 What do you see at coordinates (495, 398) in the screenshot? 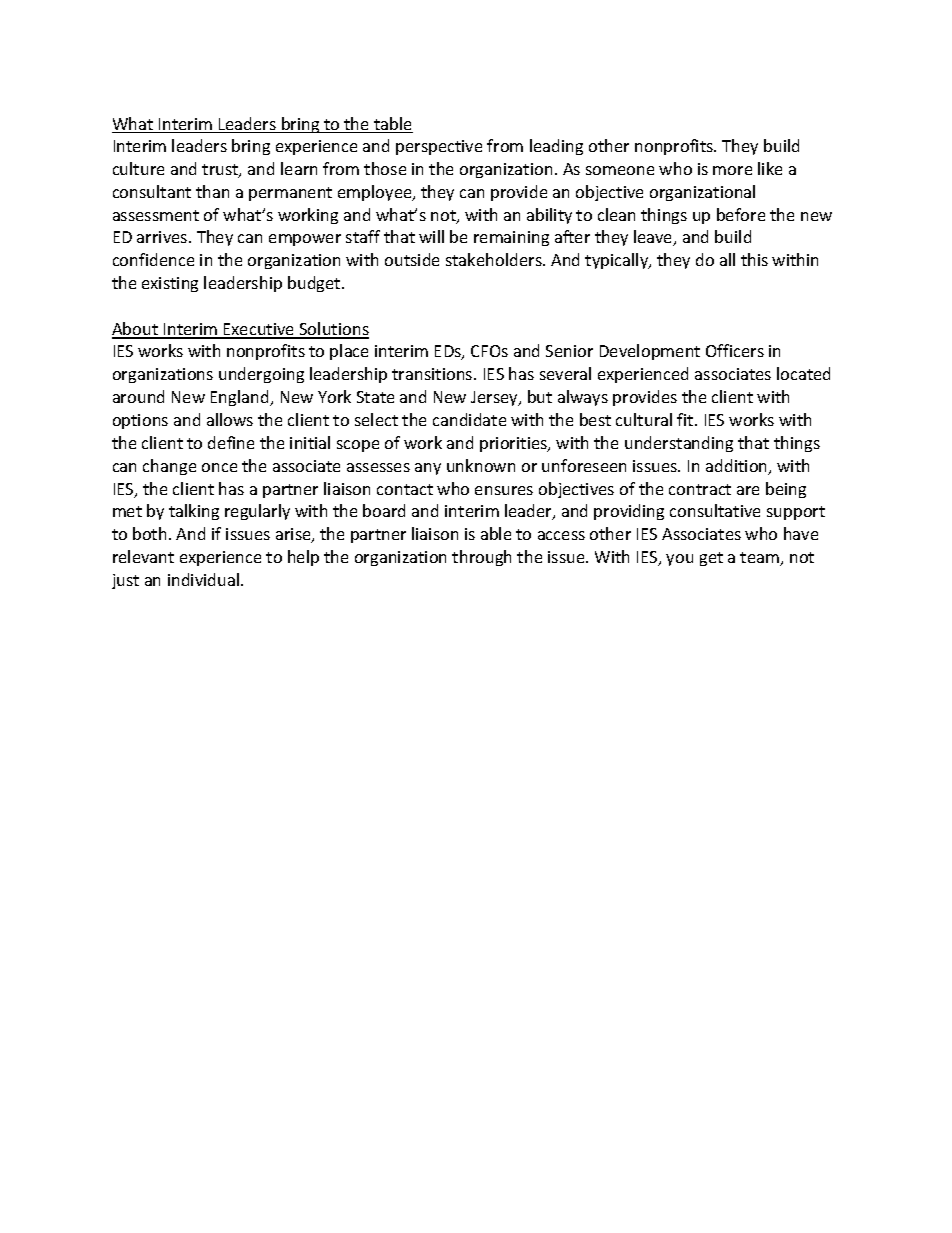
I see `Jersey` at bounding box center [495, 398].
